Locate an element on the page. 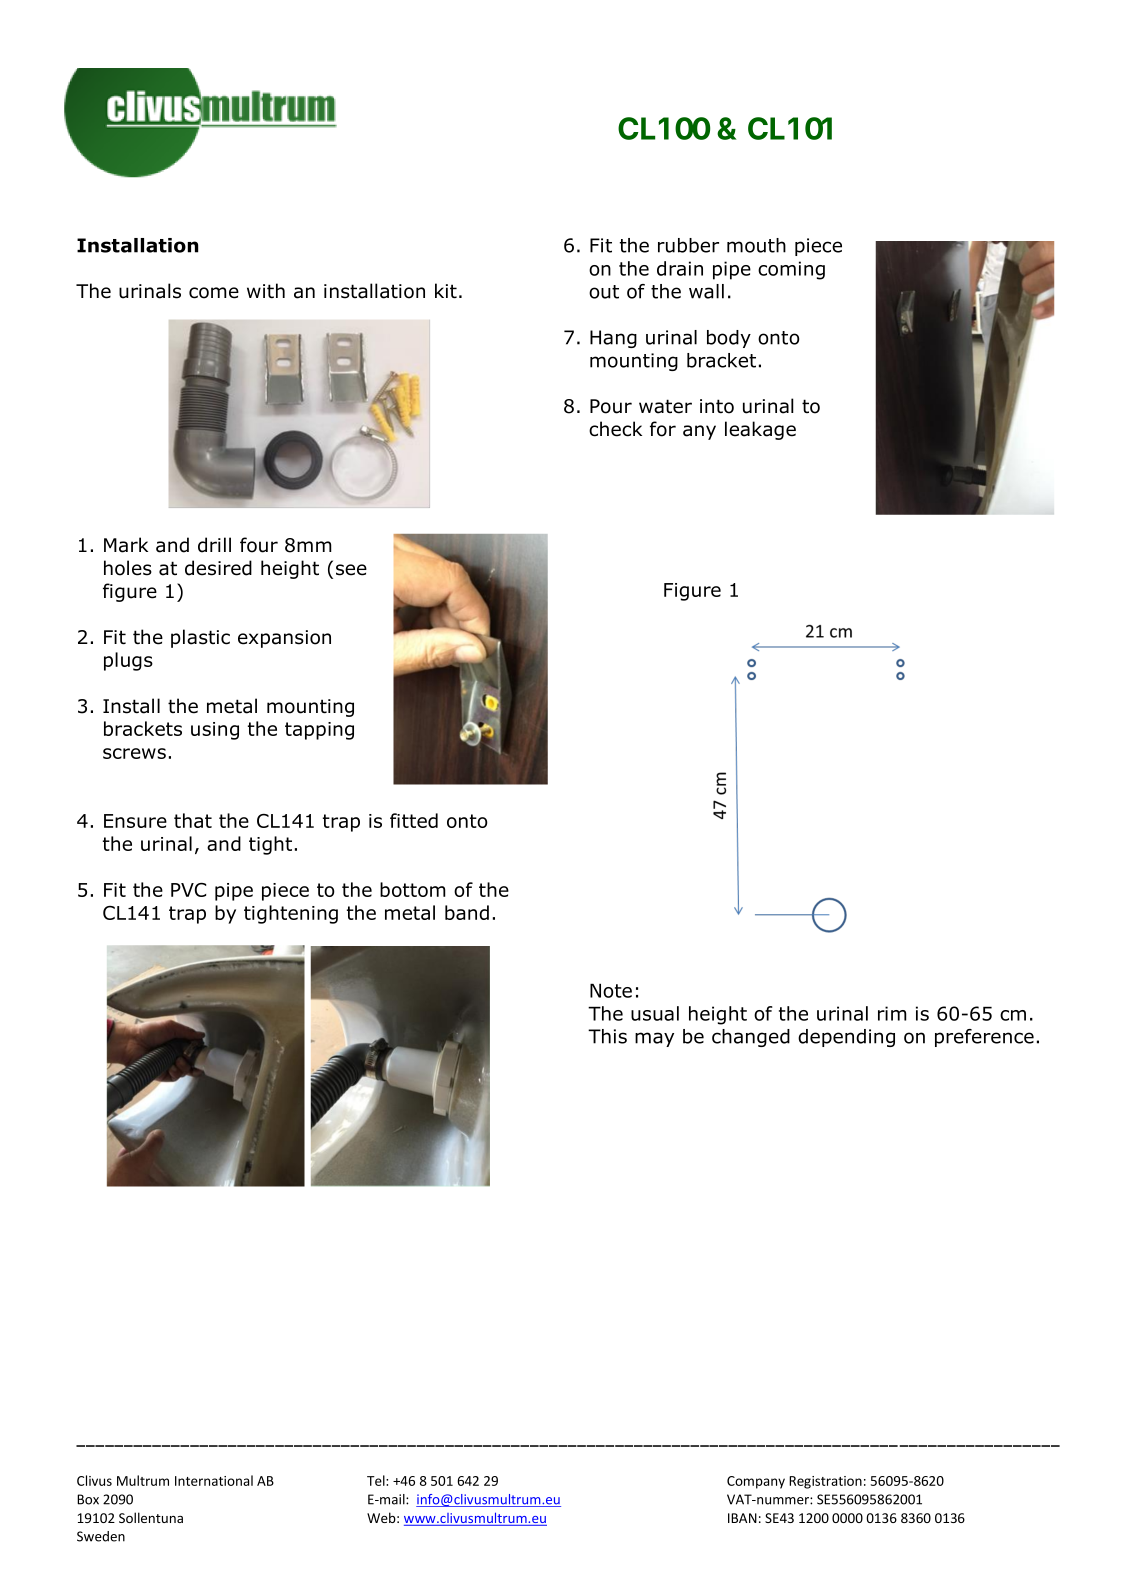 Image resolution: width=1126 pixels, height=1592 pixels. come is located at coordinates (214, 293).
